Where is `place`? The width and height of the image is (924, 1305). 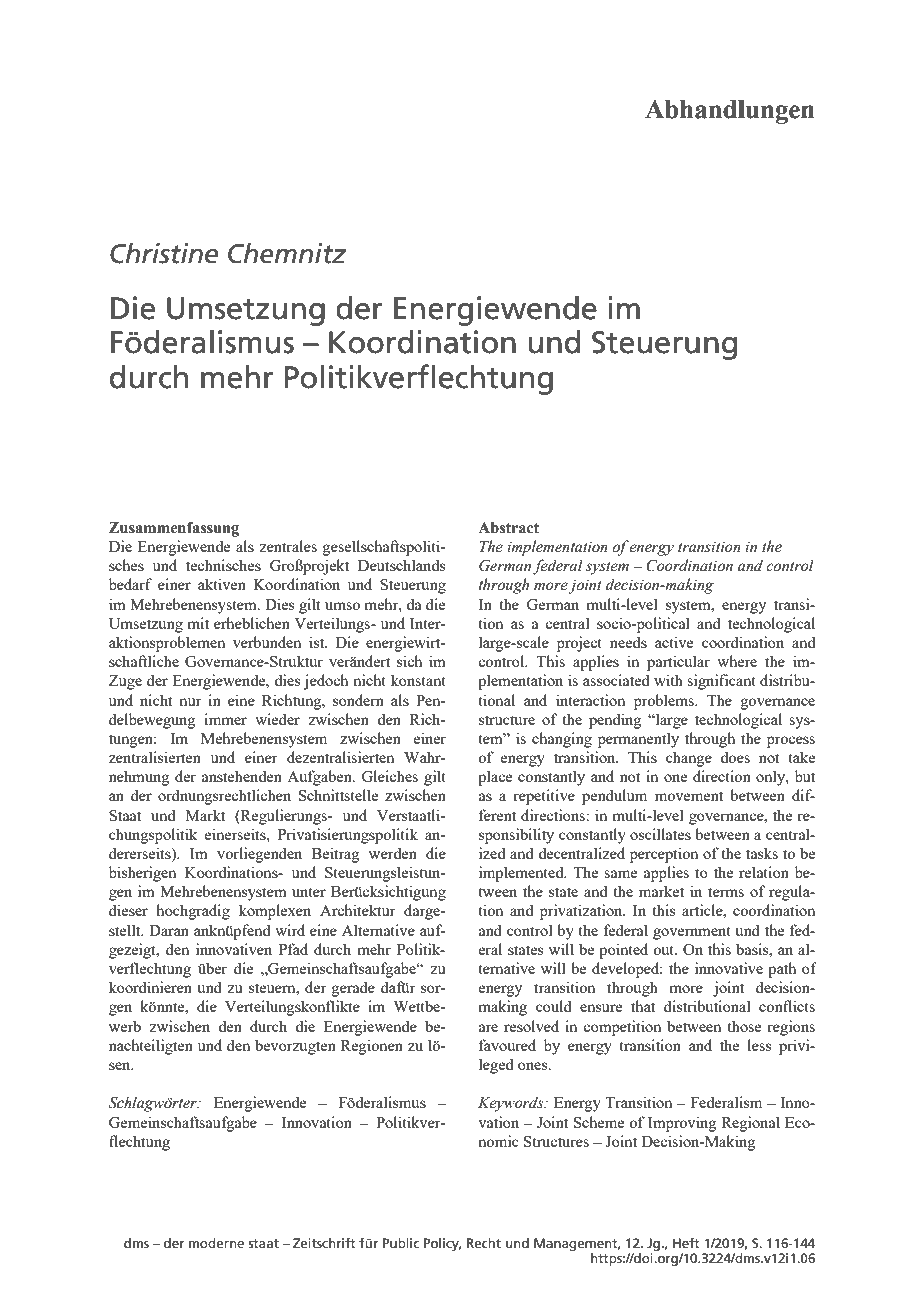 place is located at coordinates (495, 778).
